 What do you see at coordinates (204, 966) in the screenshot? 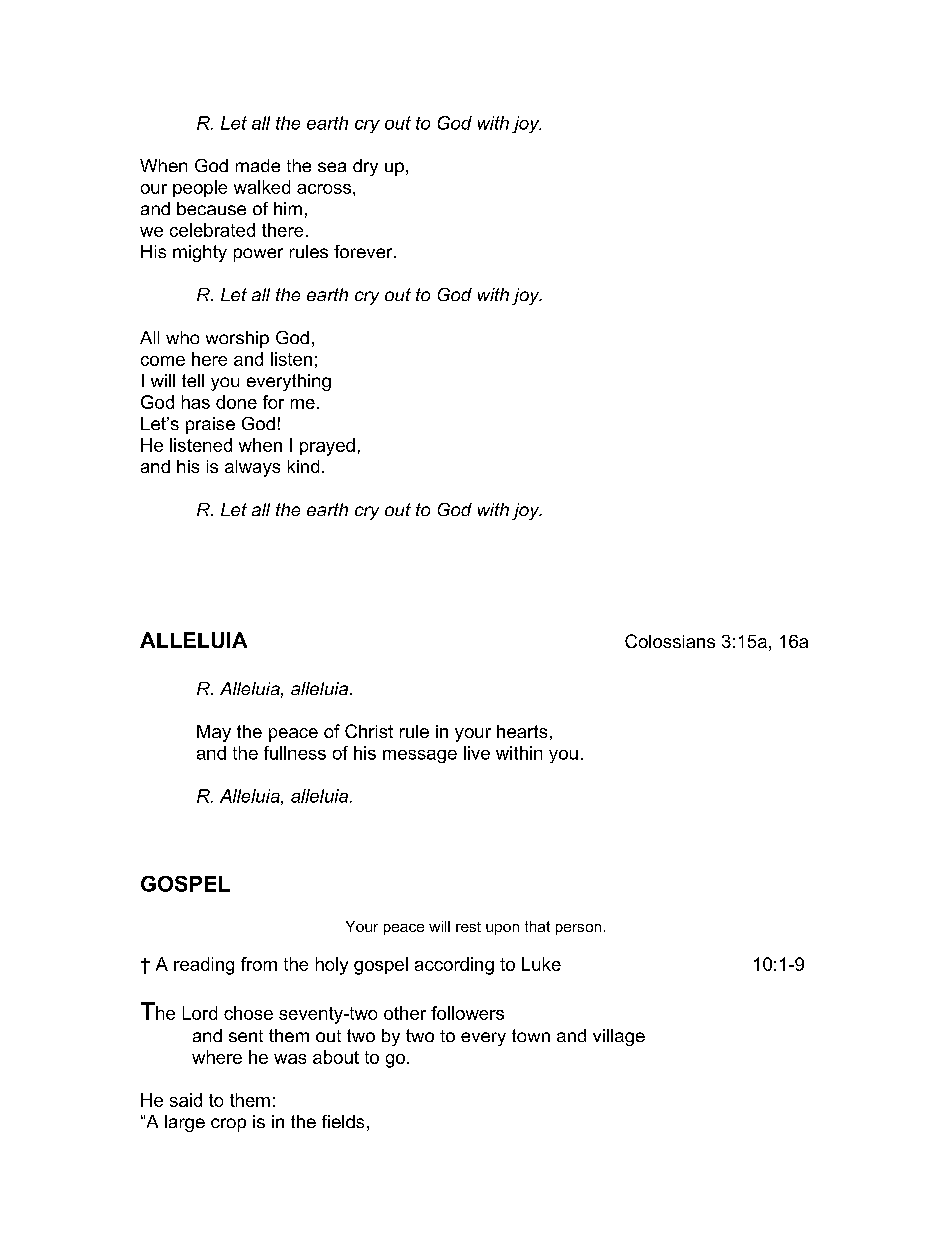
I see `reading` at bounding box center [204, 966].
